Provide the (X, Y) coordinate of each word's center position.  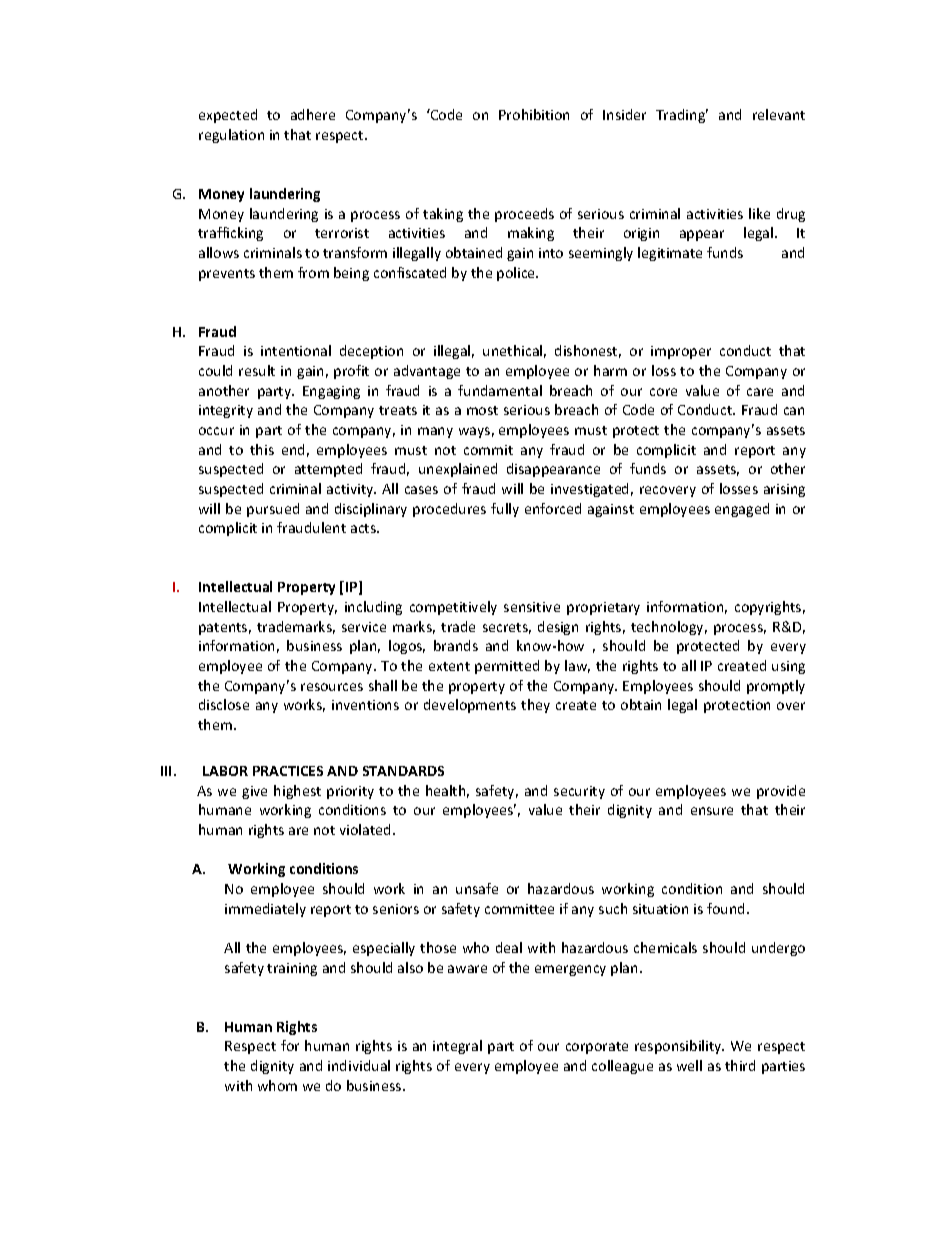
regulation (231, 136)
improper (681, 352)
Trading (682, 116)
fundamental (500, 390)
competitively (453, 608)
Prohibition (534, 114)
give (254, 792)
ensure (712, 811)
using (788, 667)
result (257, 370)
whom (277, 1085)
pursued (273, 510)
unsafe (477, 888)
